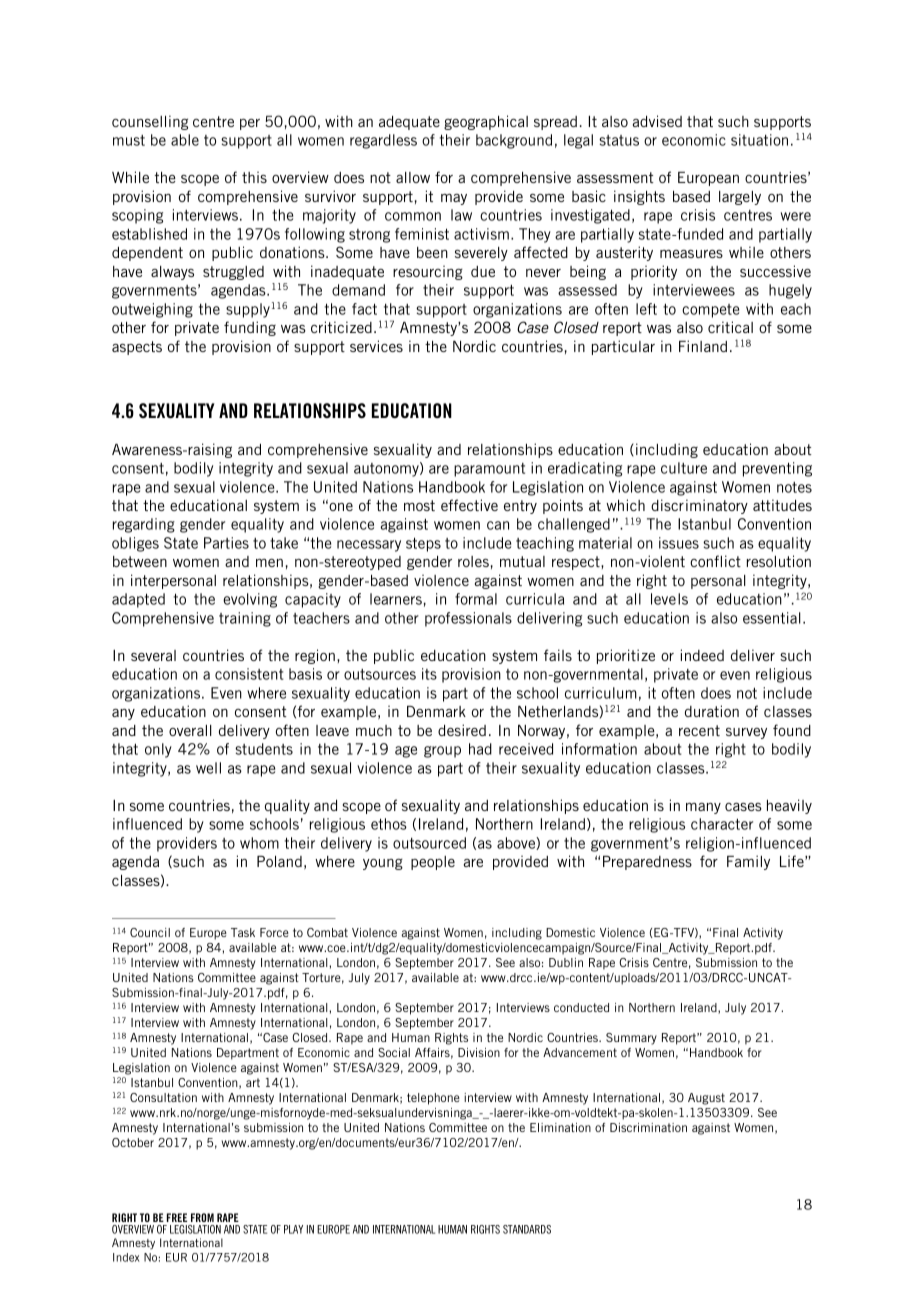 The height and width of the image is (1308, 924). What do you see at coordinates (202, 1217) in the image?
I see `FROM` at bounding box center [202, 1217].
